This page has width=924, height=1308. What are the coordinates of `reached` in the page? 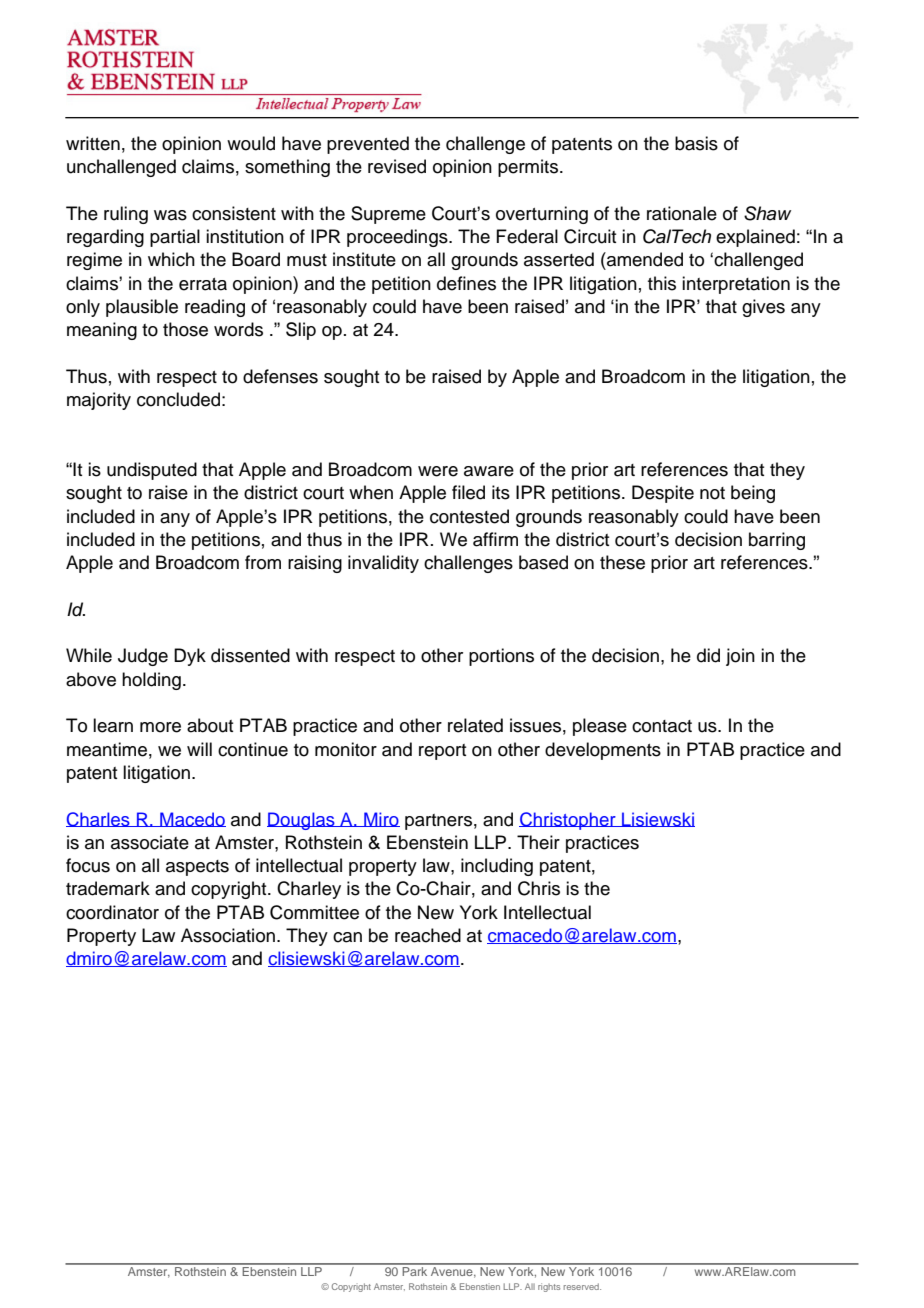 It's located at (428, 935).
